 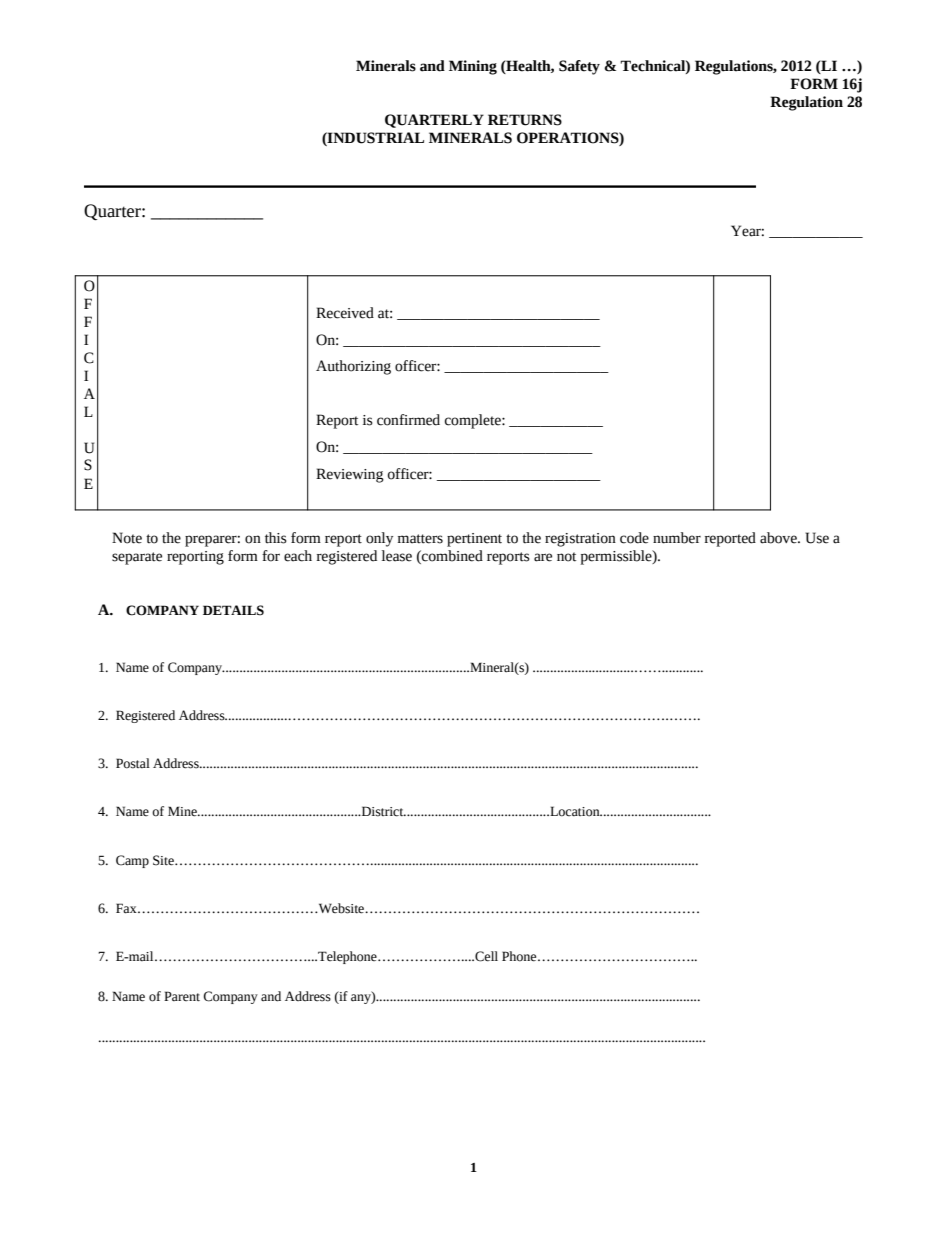 What do you see at coordinates (779, 538) in the screenshot?
I see `above` at bounding box center [779, 538].
